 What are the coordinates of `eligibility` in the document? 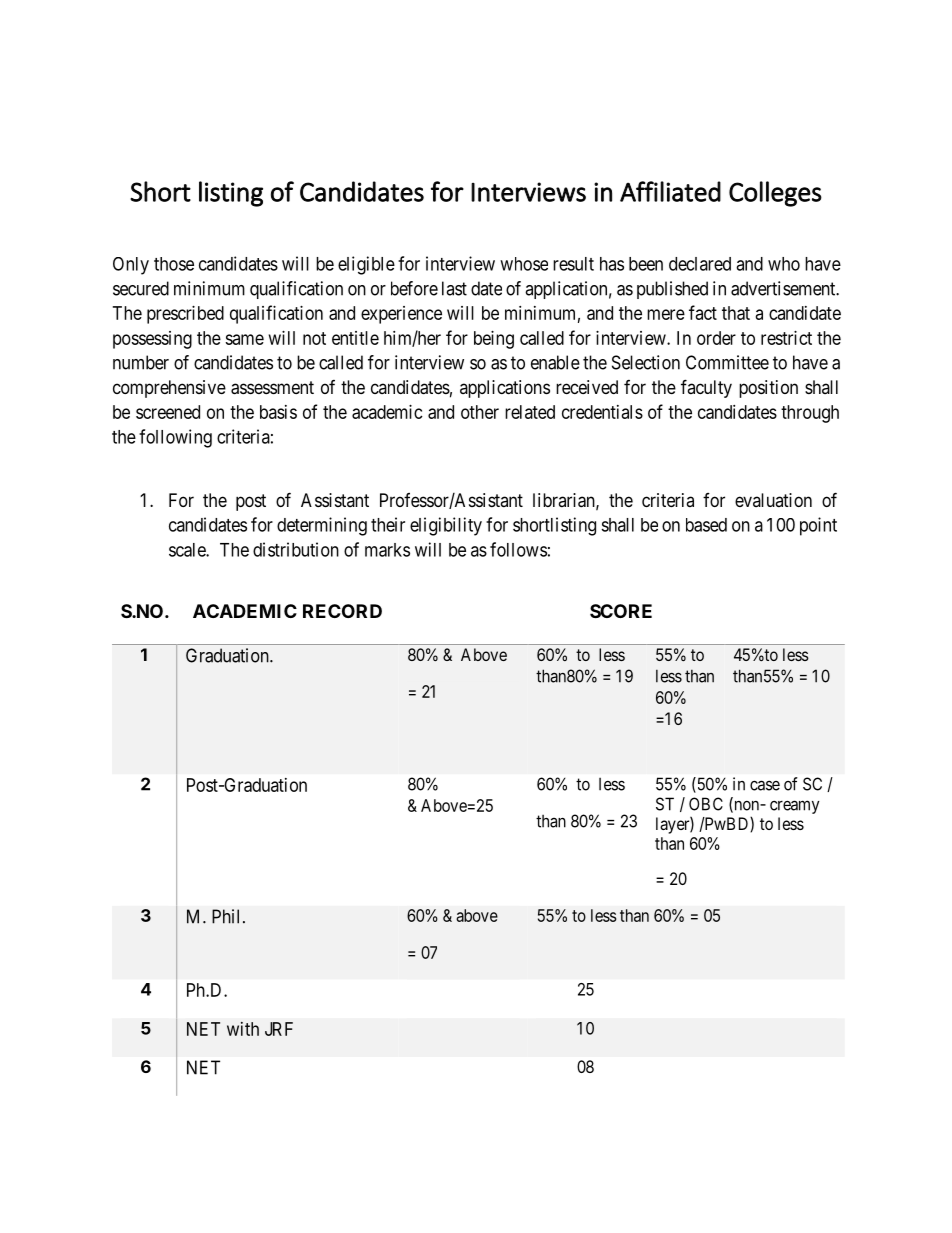 It's located at (446, 526).
